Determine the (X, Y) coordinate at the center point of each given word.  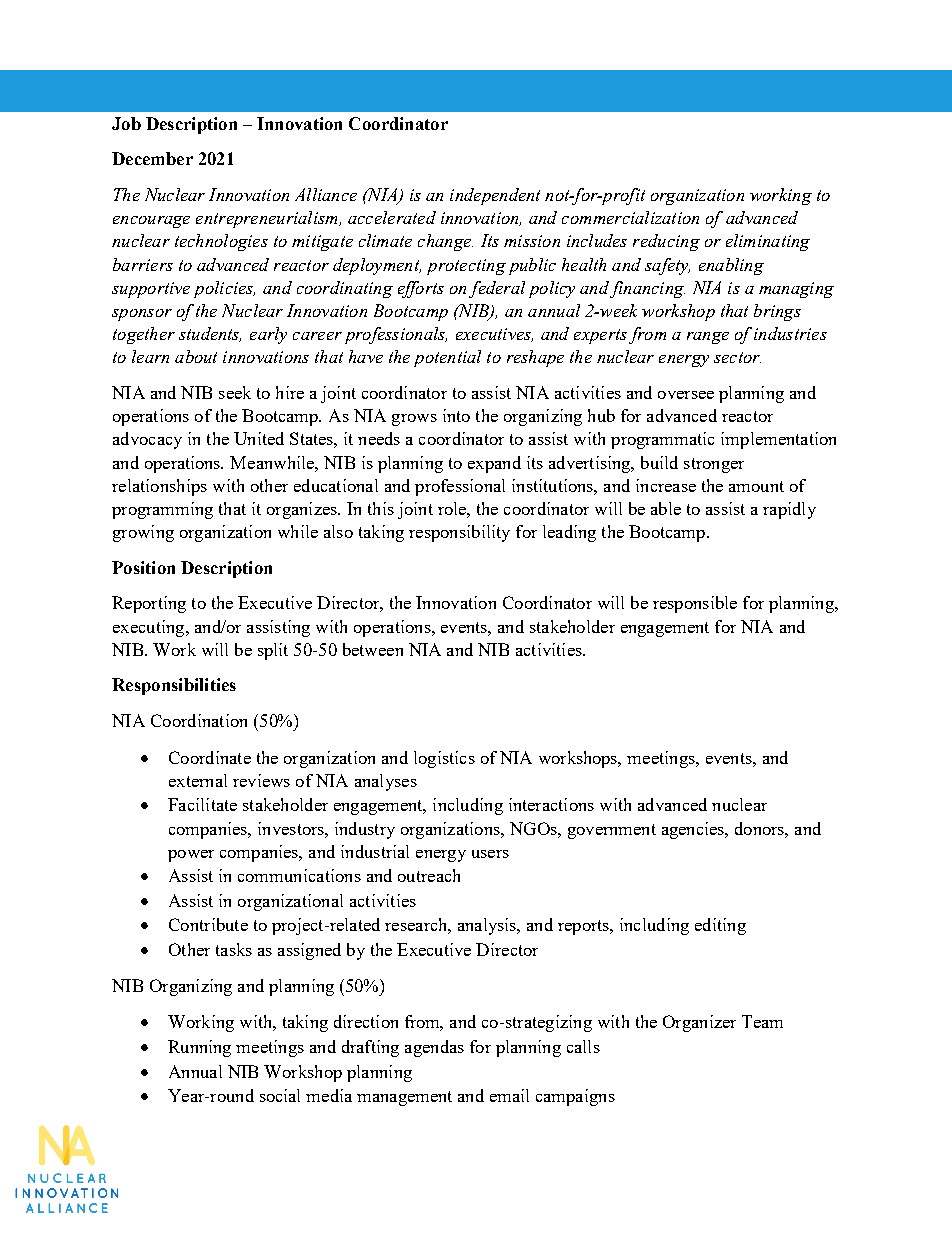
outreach (429, 875)
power (191, 856)
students (210, 334)
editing (720, 926)
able (666, 508)
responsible (695, 604)
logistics (444, 759)
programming (162, 510)
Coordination (199, 720)
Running (199, 1048)
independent (495, 196)
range (708, 338)
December (152, 158)
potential (447, 358)
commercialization (630, 217)
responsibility (459, 533)
